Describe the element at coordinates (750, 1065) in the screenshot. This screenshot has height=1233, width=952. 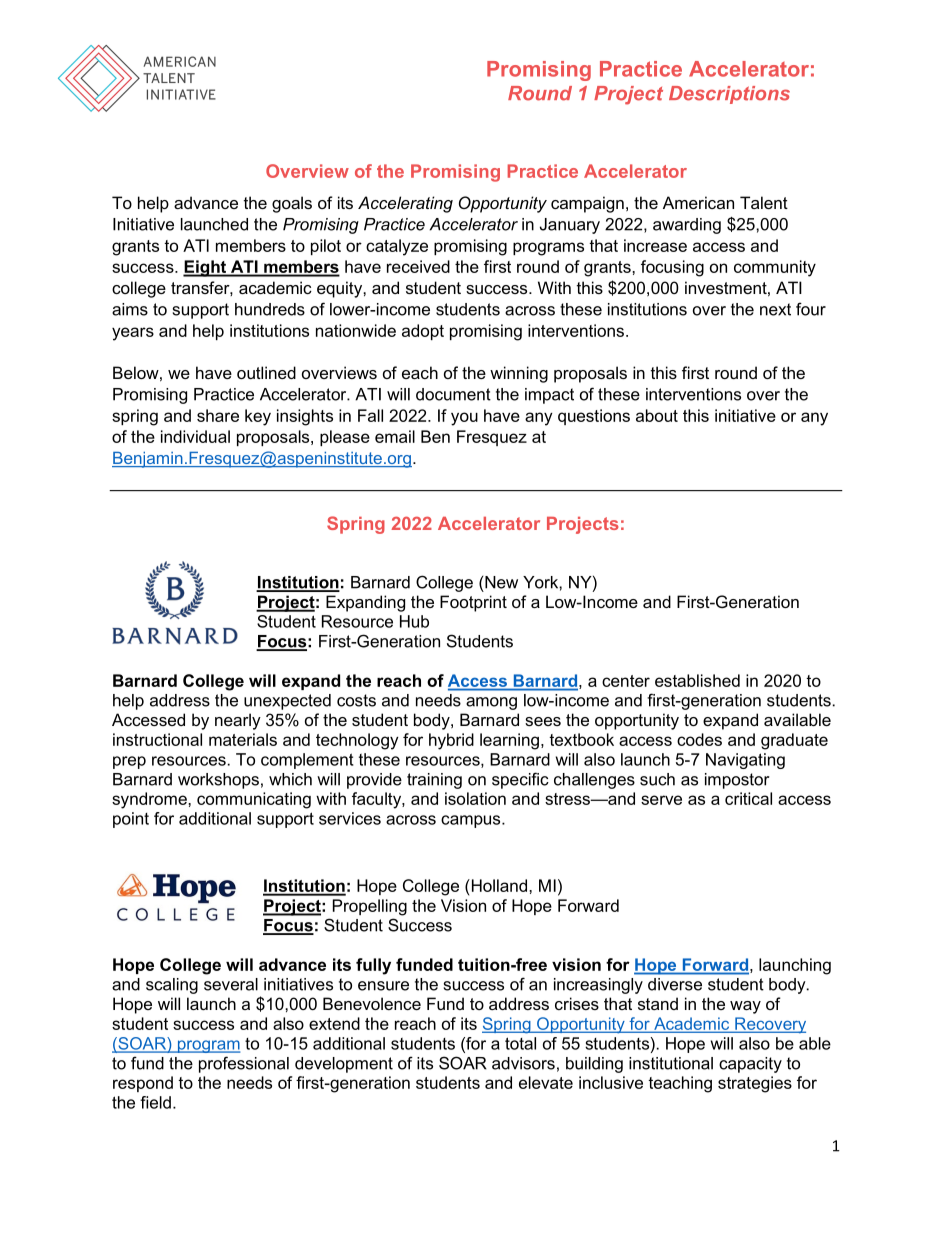
I see `capacity` at that location.
